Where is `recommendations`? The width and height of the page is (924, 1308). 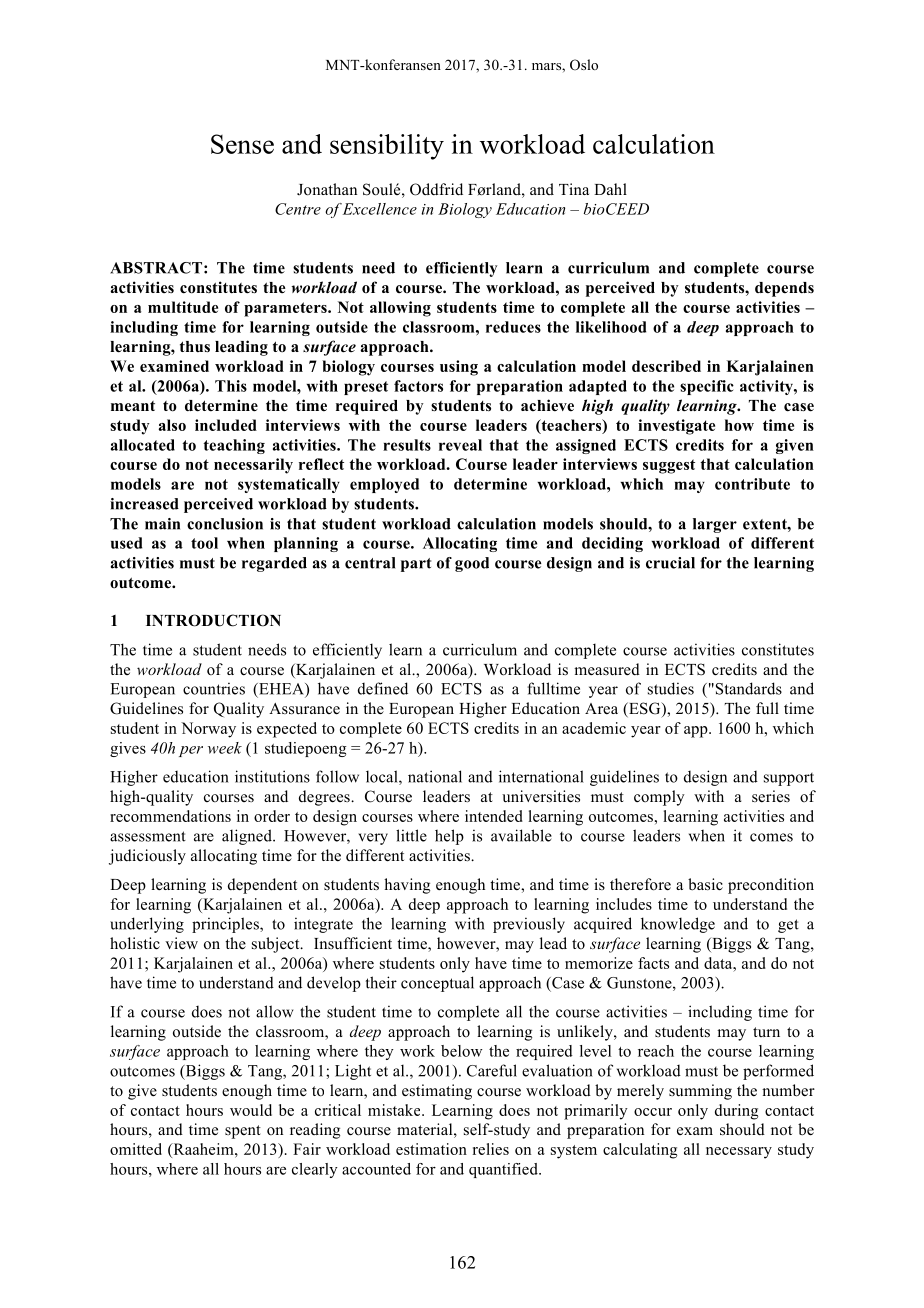
recommendations is located at coordinates (170, 816).
